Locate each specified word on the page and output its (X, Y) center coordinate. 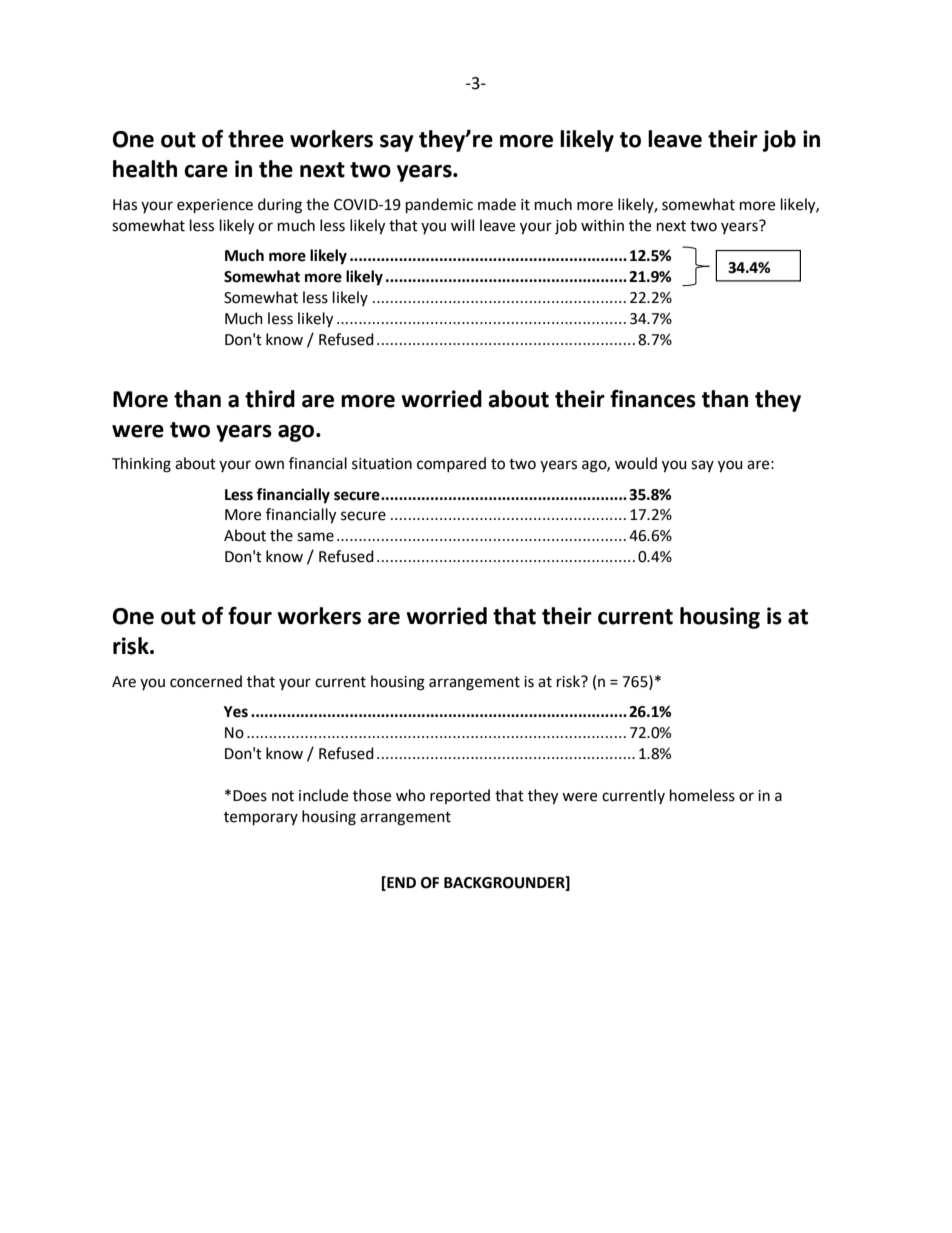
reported (460, 796)
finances (653, 398)
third (270, 399)
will (462, 225)
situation (382, 464)
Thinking (141, 465)
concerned (206, 681)
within (602, 225)
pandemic (439, 206)
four (250, 615)
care (206, 171)
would (636, 463)
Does (250, 796)
